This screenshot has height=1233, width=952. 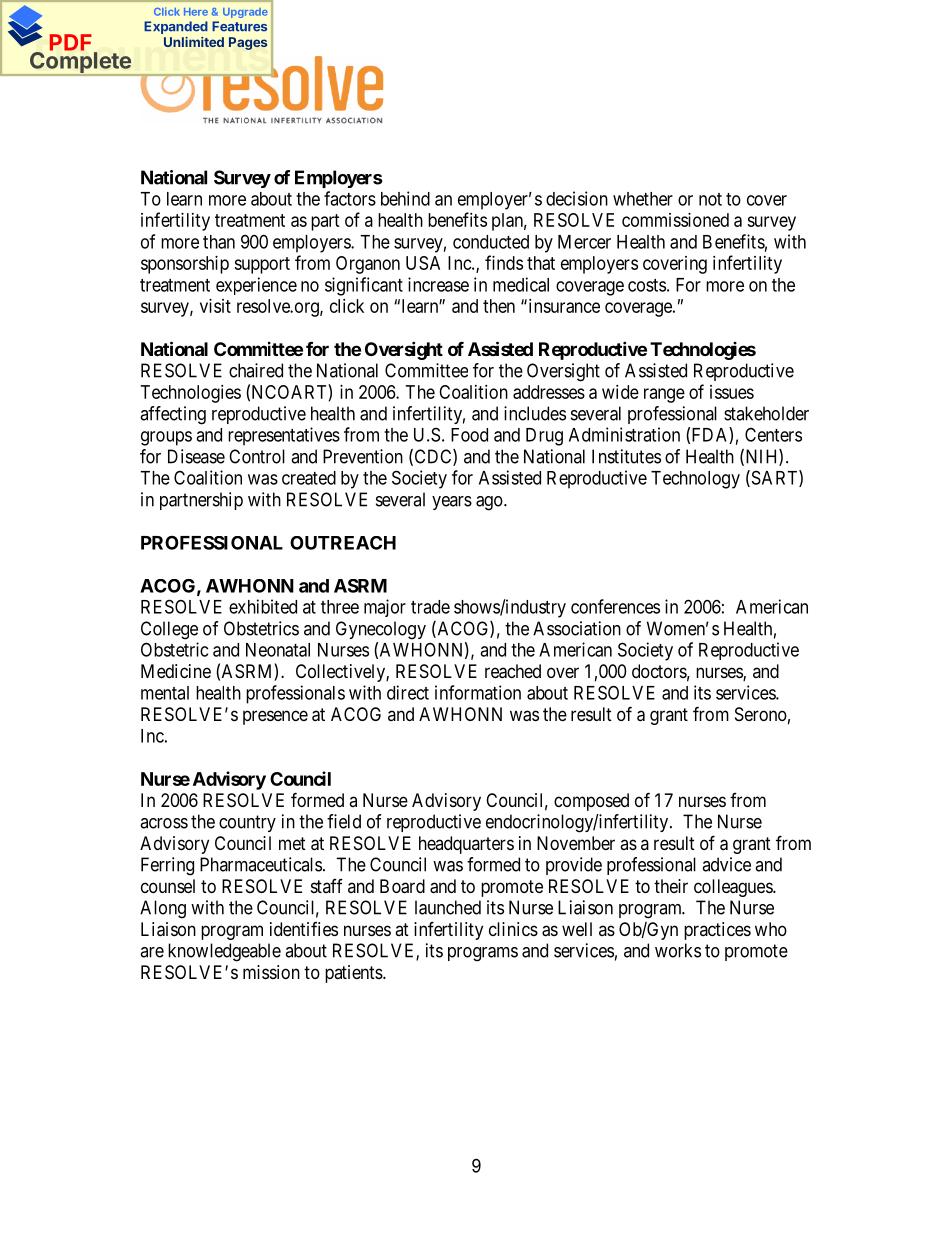 I want to click on range, so click(x=664, y=395).
